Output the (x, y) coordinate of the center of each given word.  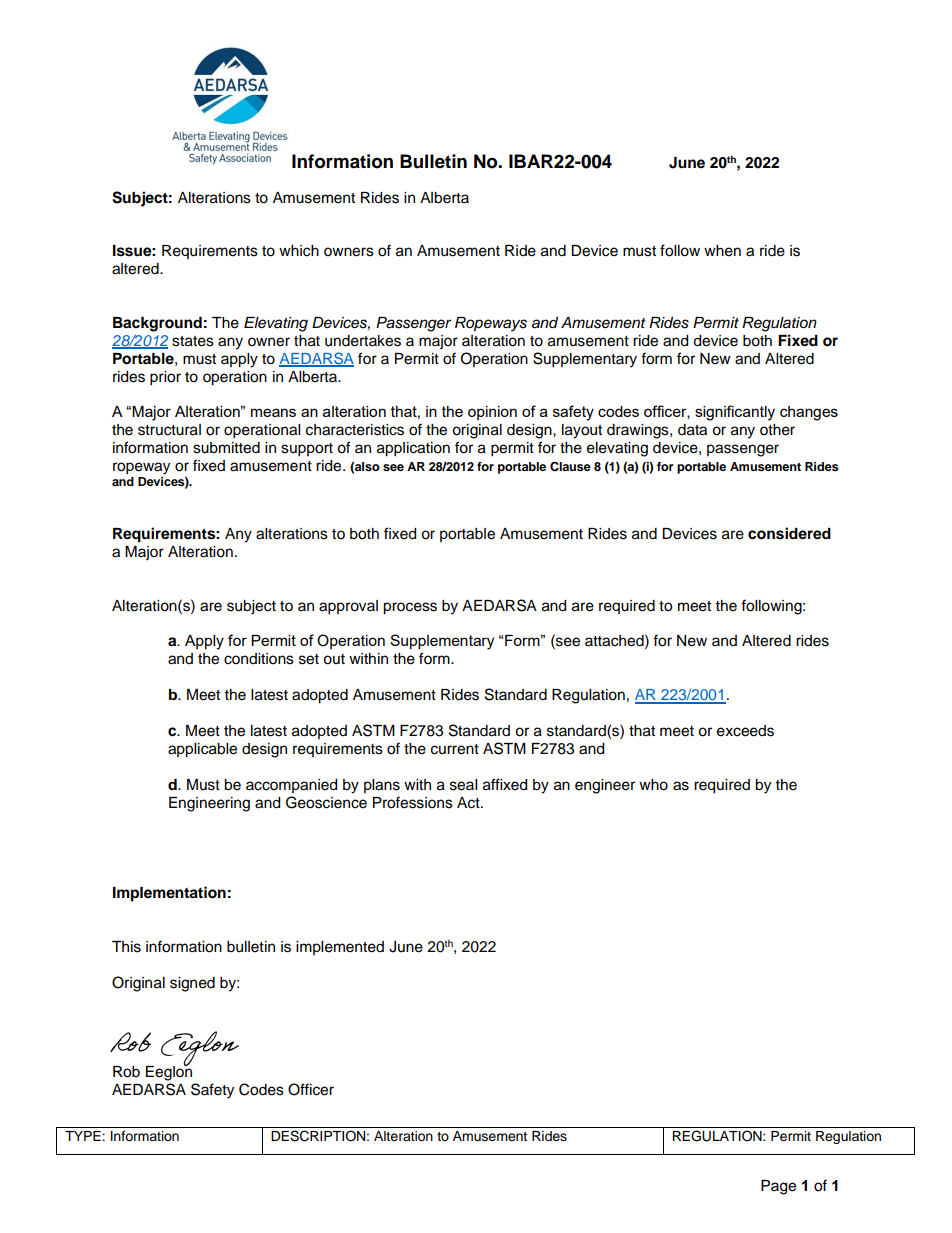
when (722, 251)
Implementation (169, 894)
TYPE (84, 1136)
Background (157, 324)
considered (789, 533)
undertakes (363, 341)
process (410, 608)
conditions (259, 659)
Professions (413, 802)
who (653, 785)
